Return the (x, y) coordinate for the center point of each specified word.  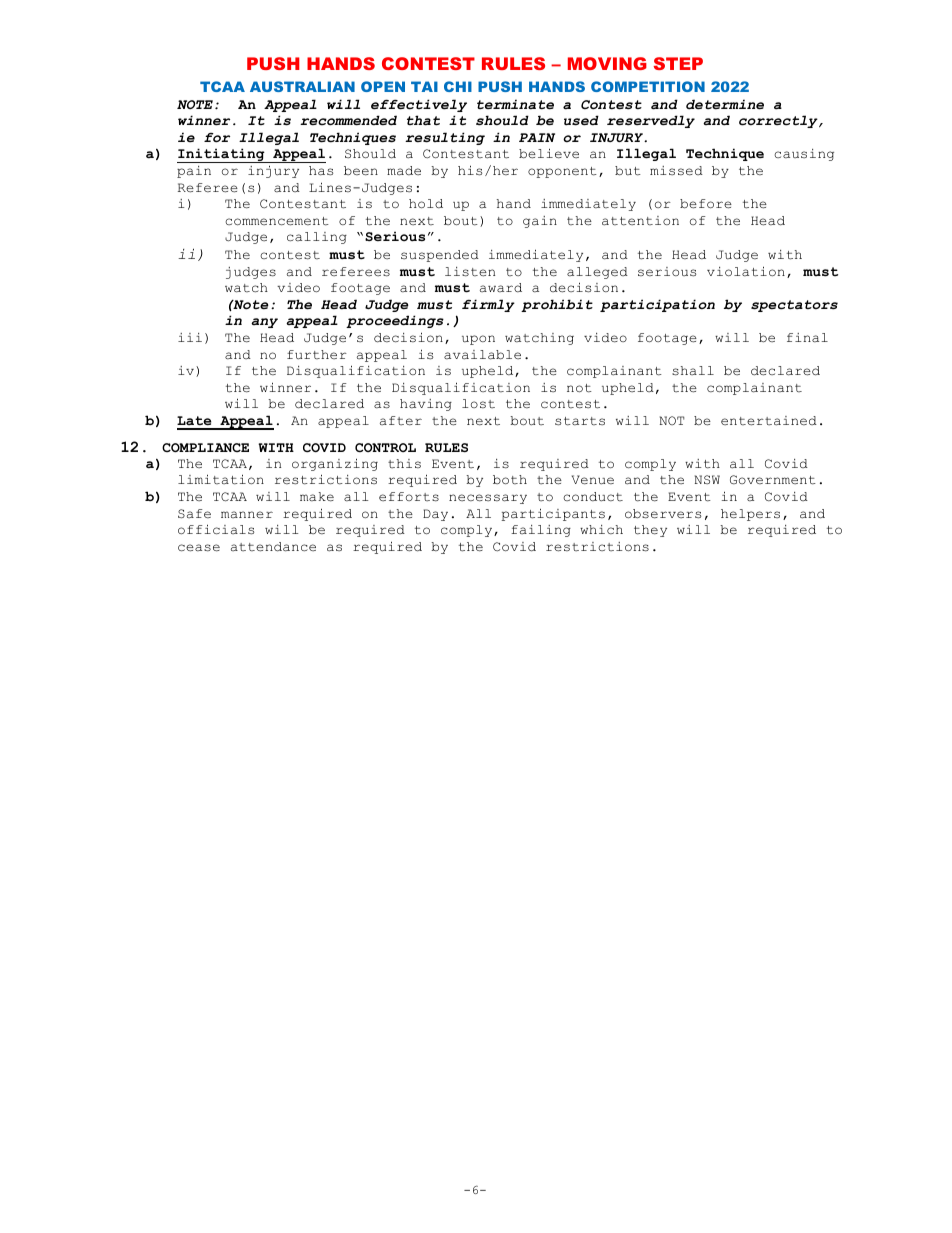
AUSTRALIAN (302, 86)
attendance (273, 547)
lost (478, 404)
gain (540, 222)
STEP (678, 63)
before (706, 204)
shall (693, 371)
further (317, 355)
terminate (515, 104)
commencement (277, 221)
